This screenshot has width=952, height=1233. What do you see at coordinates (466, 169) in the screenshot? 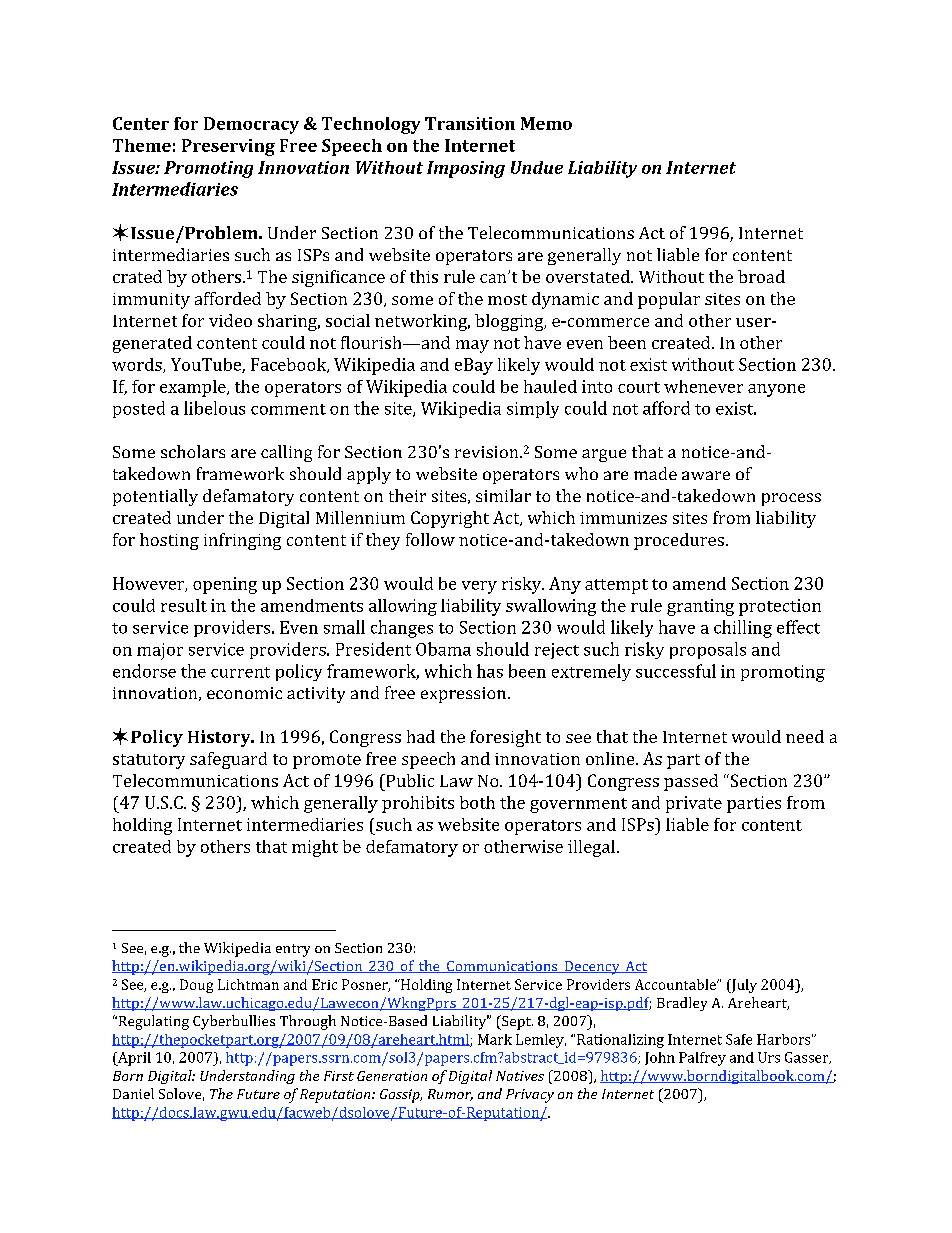
I see `Imposing` at bounding box center [466, 169].
